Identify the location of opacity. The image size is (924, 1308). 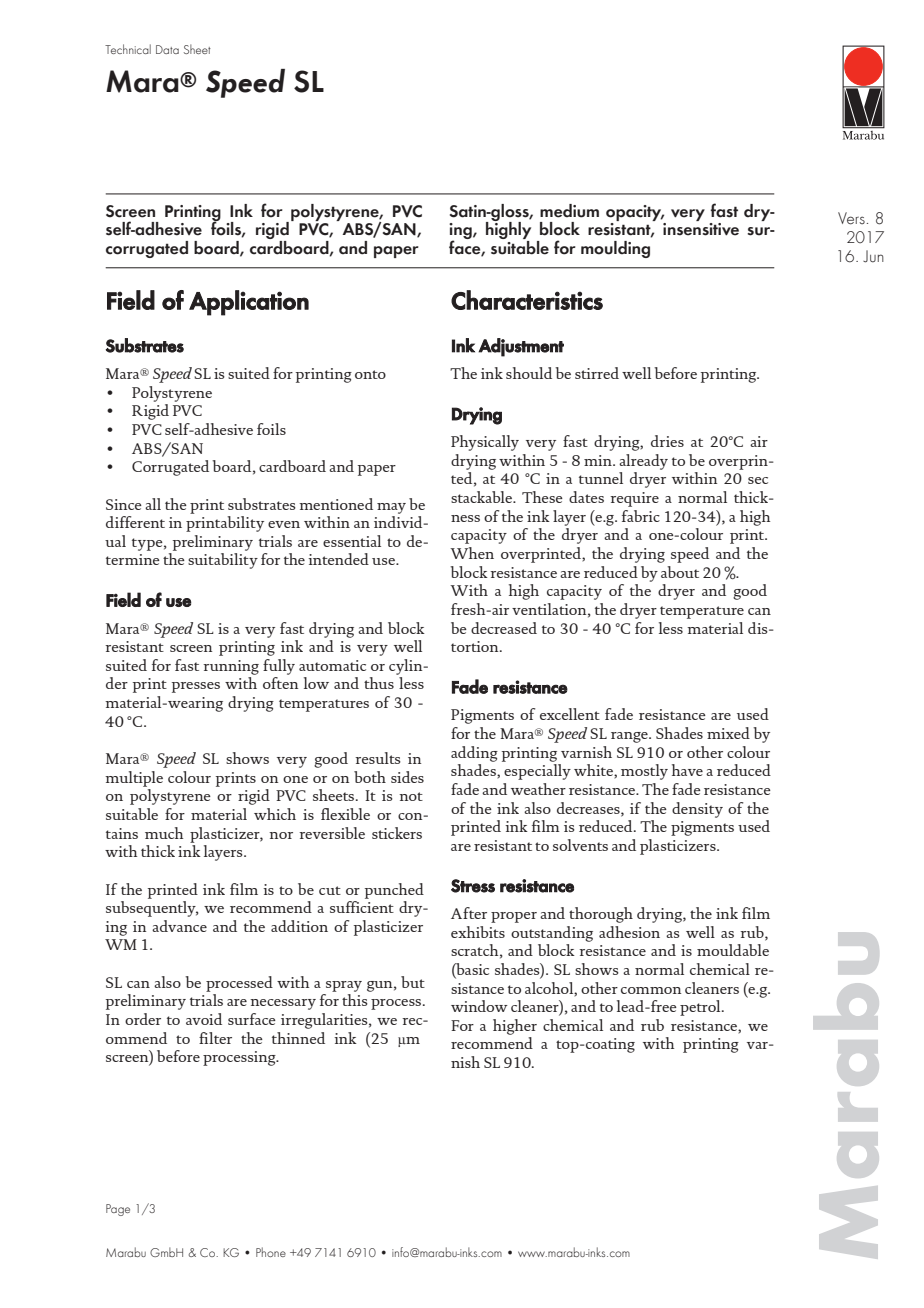
(635, 213).
